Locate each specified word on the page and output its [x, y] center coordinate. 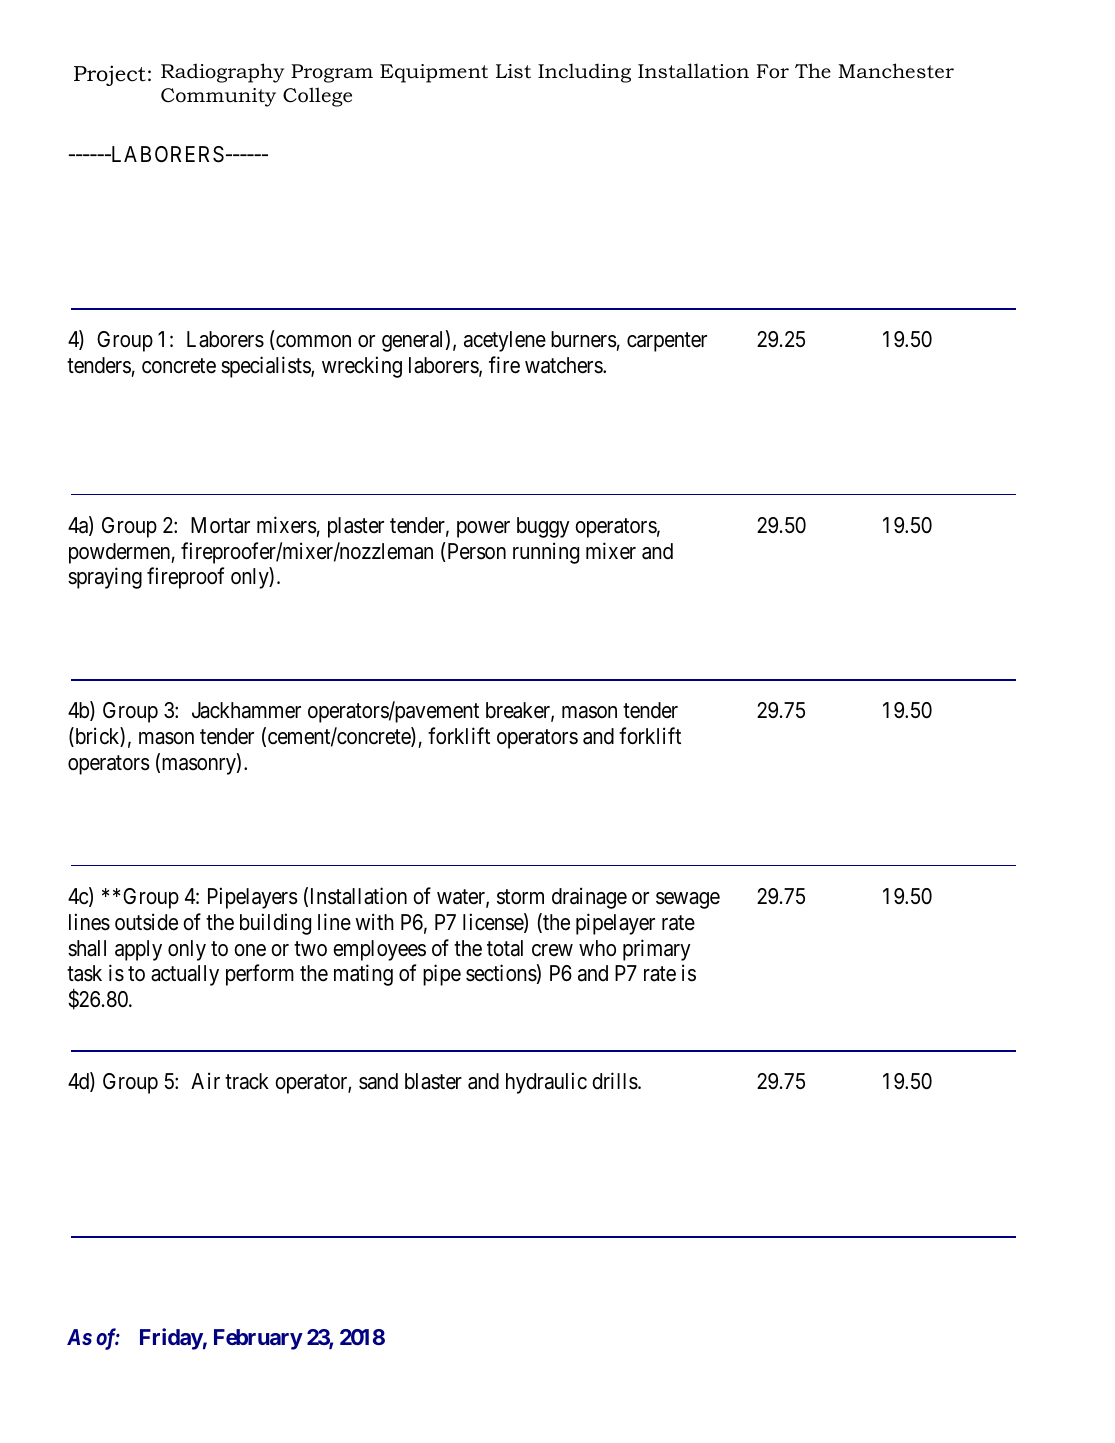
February [258, 1339]
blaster [433, 1081]
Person [475, 552]
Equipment [434, 73]
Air [205, 1081]
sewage [688, 900]
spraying [105, 578]
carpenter [667, 342]
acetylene [505, 341]
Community [218, 97]
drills [615, 1081]
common [312, 342]
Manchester [896, 71]
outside [146, 922]
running [546, 553]
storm [520, 897]
